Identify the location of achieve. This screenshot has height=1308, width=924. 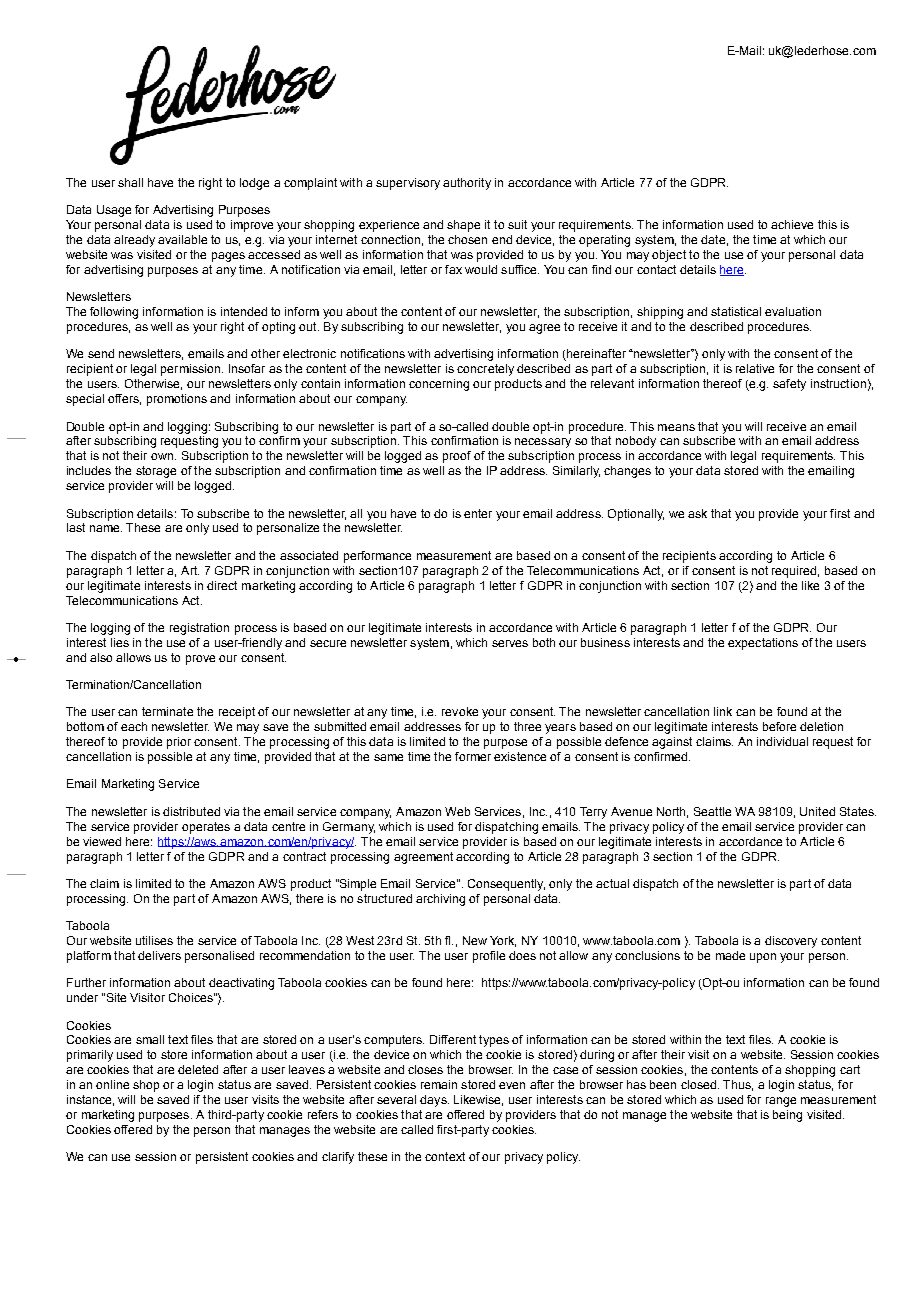
(792, 224).
